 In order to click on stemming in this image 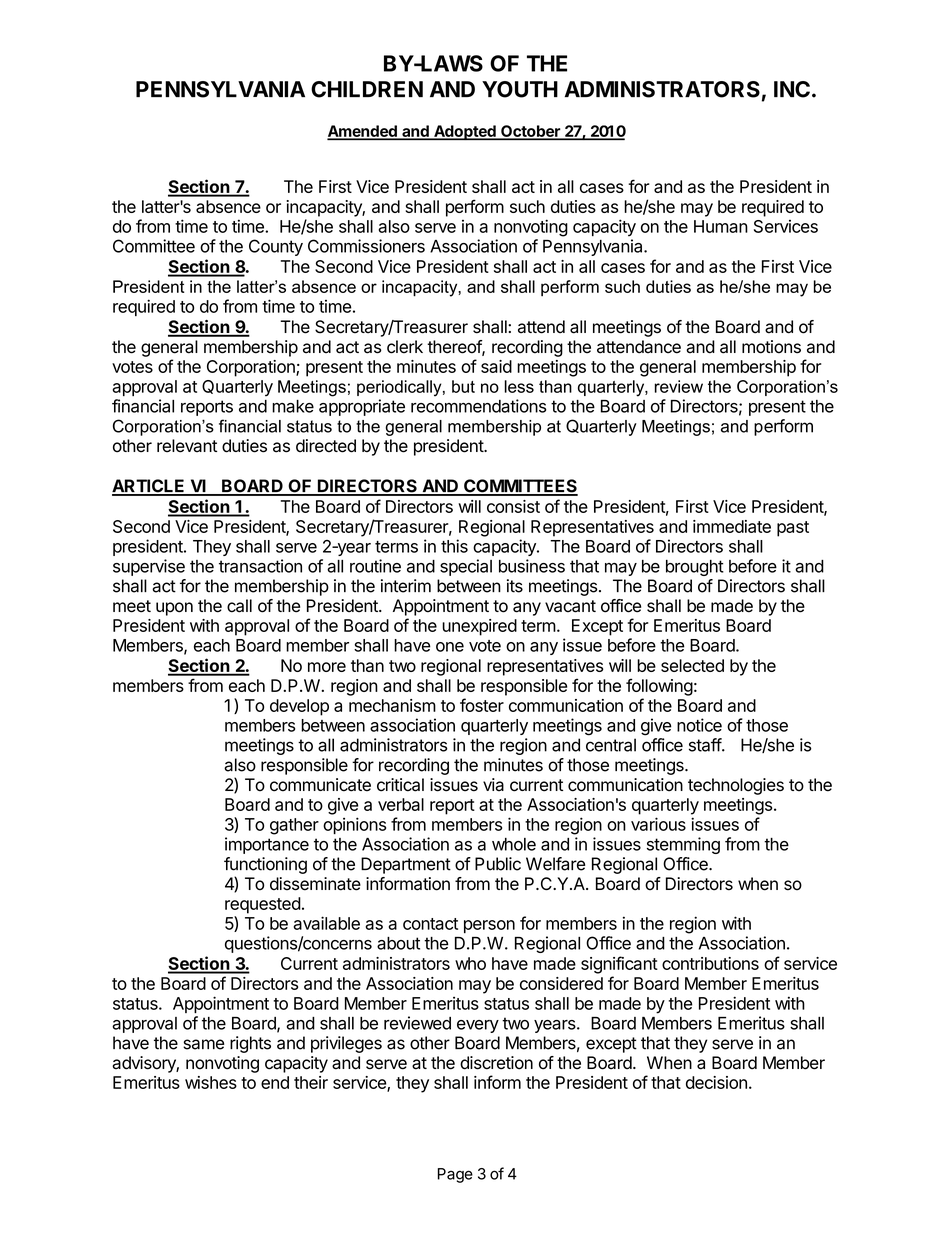, I will do `click(683, 845)`.
